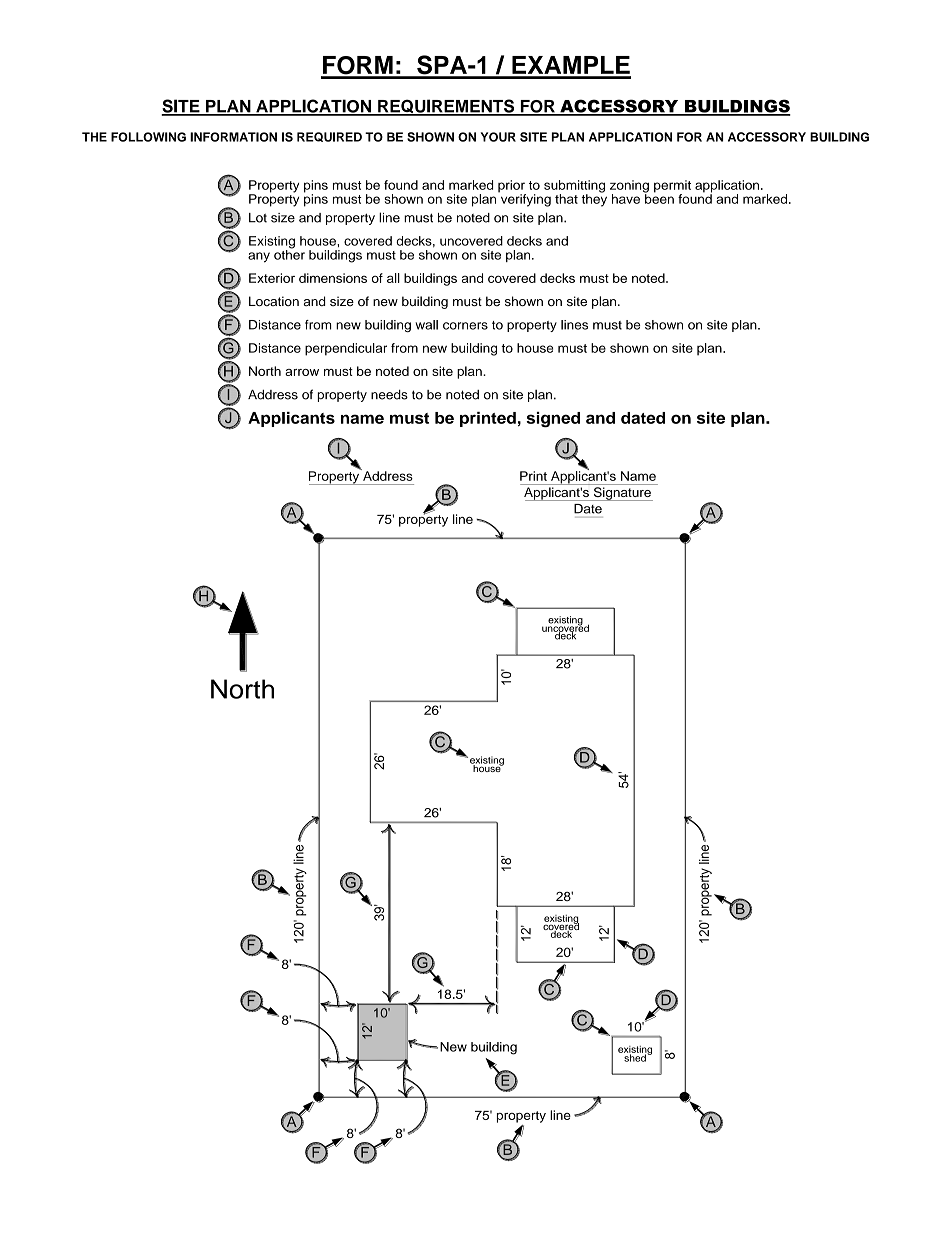 Image resolution: width=952 pixels, height=1233 pixels. Describe the element at coordinates (148, 137) in the image. I see `FOLLOWING` at that location.
